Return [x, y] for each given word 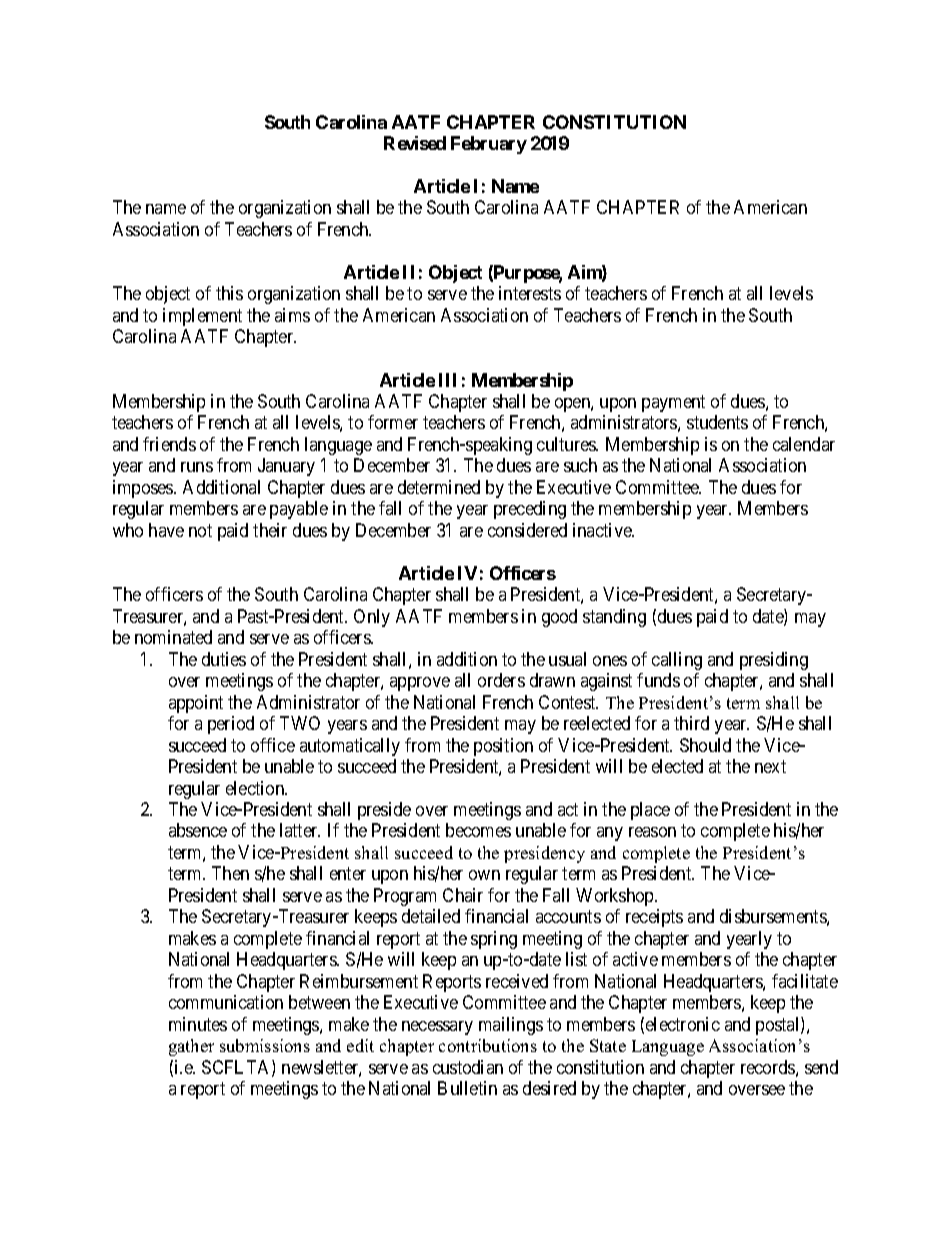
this [229, 293]
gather [191, 1047]
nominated [173, 637]
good [559, 618]
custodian [468, 1067]
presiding [774, 661]
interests [530, 293]
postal [779, 1026]
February [489, 145]
